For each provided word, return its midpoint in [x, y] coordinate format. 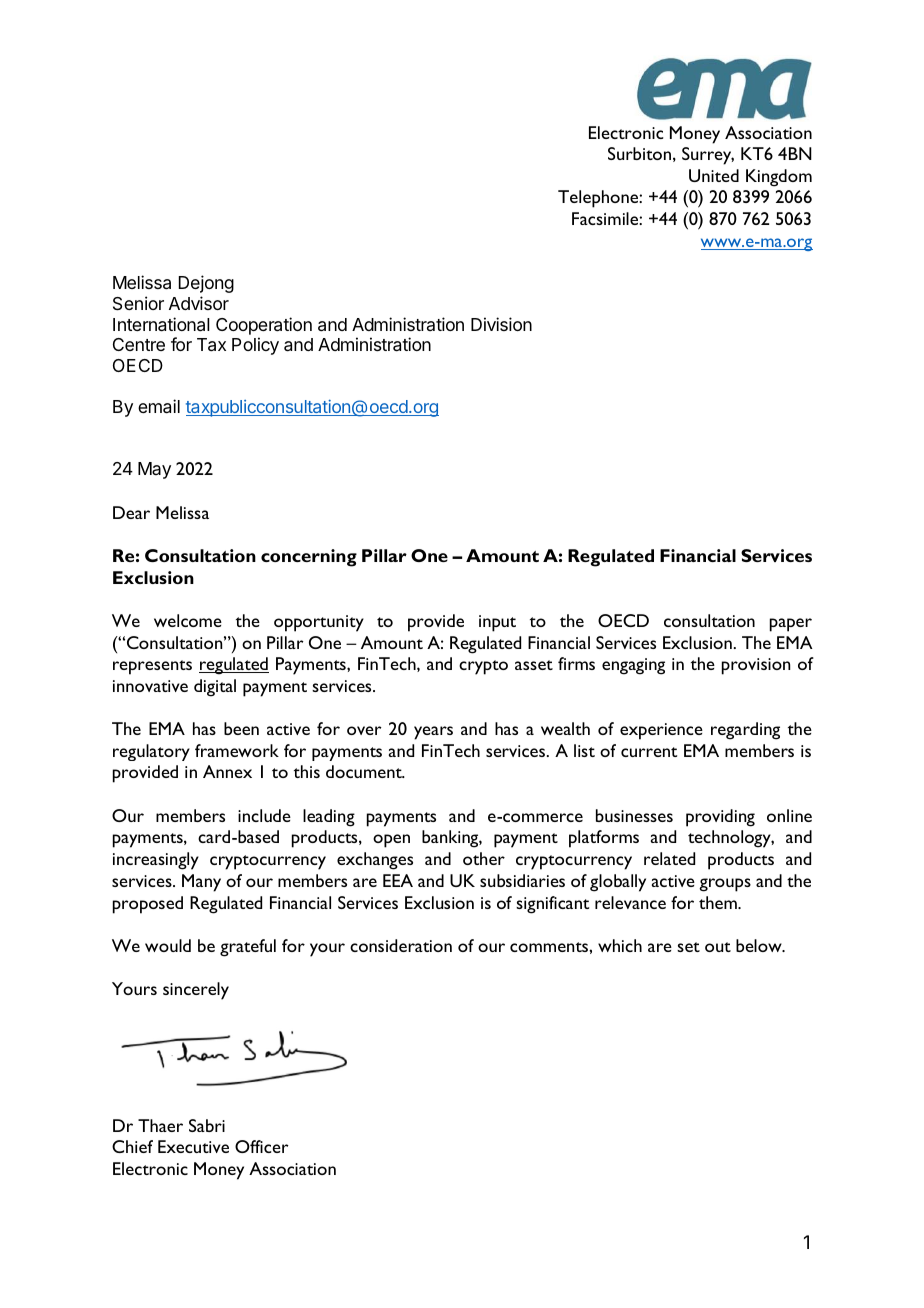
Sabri [207, 1125]
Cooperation [264, 326]
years [433, 733]
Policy [255, 346]
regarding [745, 731]
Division [501, 324]
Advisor [199, 303]
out [718, 947]
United [714, 175]
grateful [248, 948]
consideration [401, 945]
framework [237, 750]
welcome [188, 620]
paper [791, 625]
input [497, 623]
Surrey [708, 156]
